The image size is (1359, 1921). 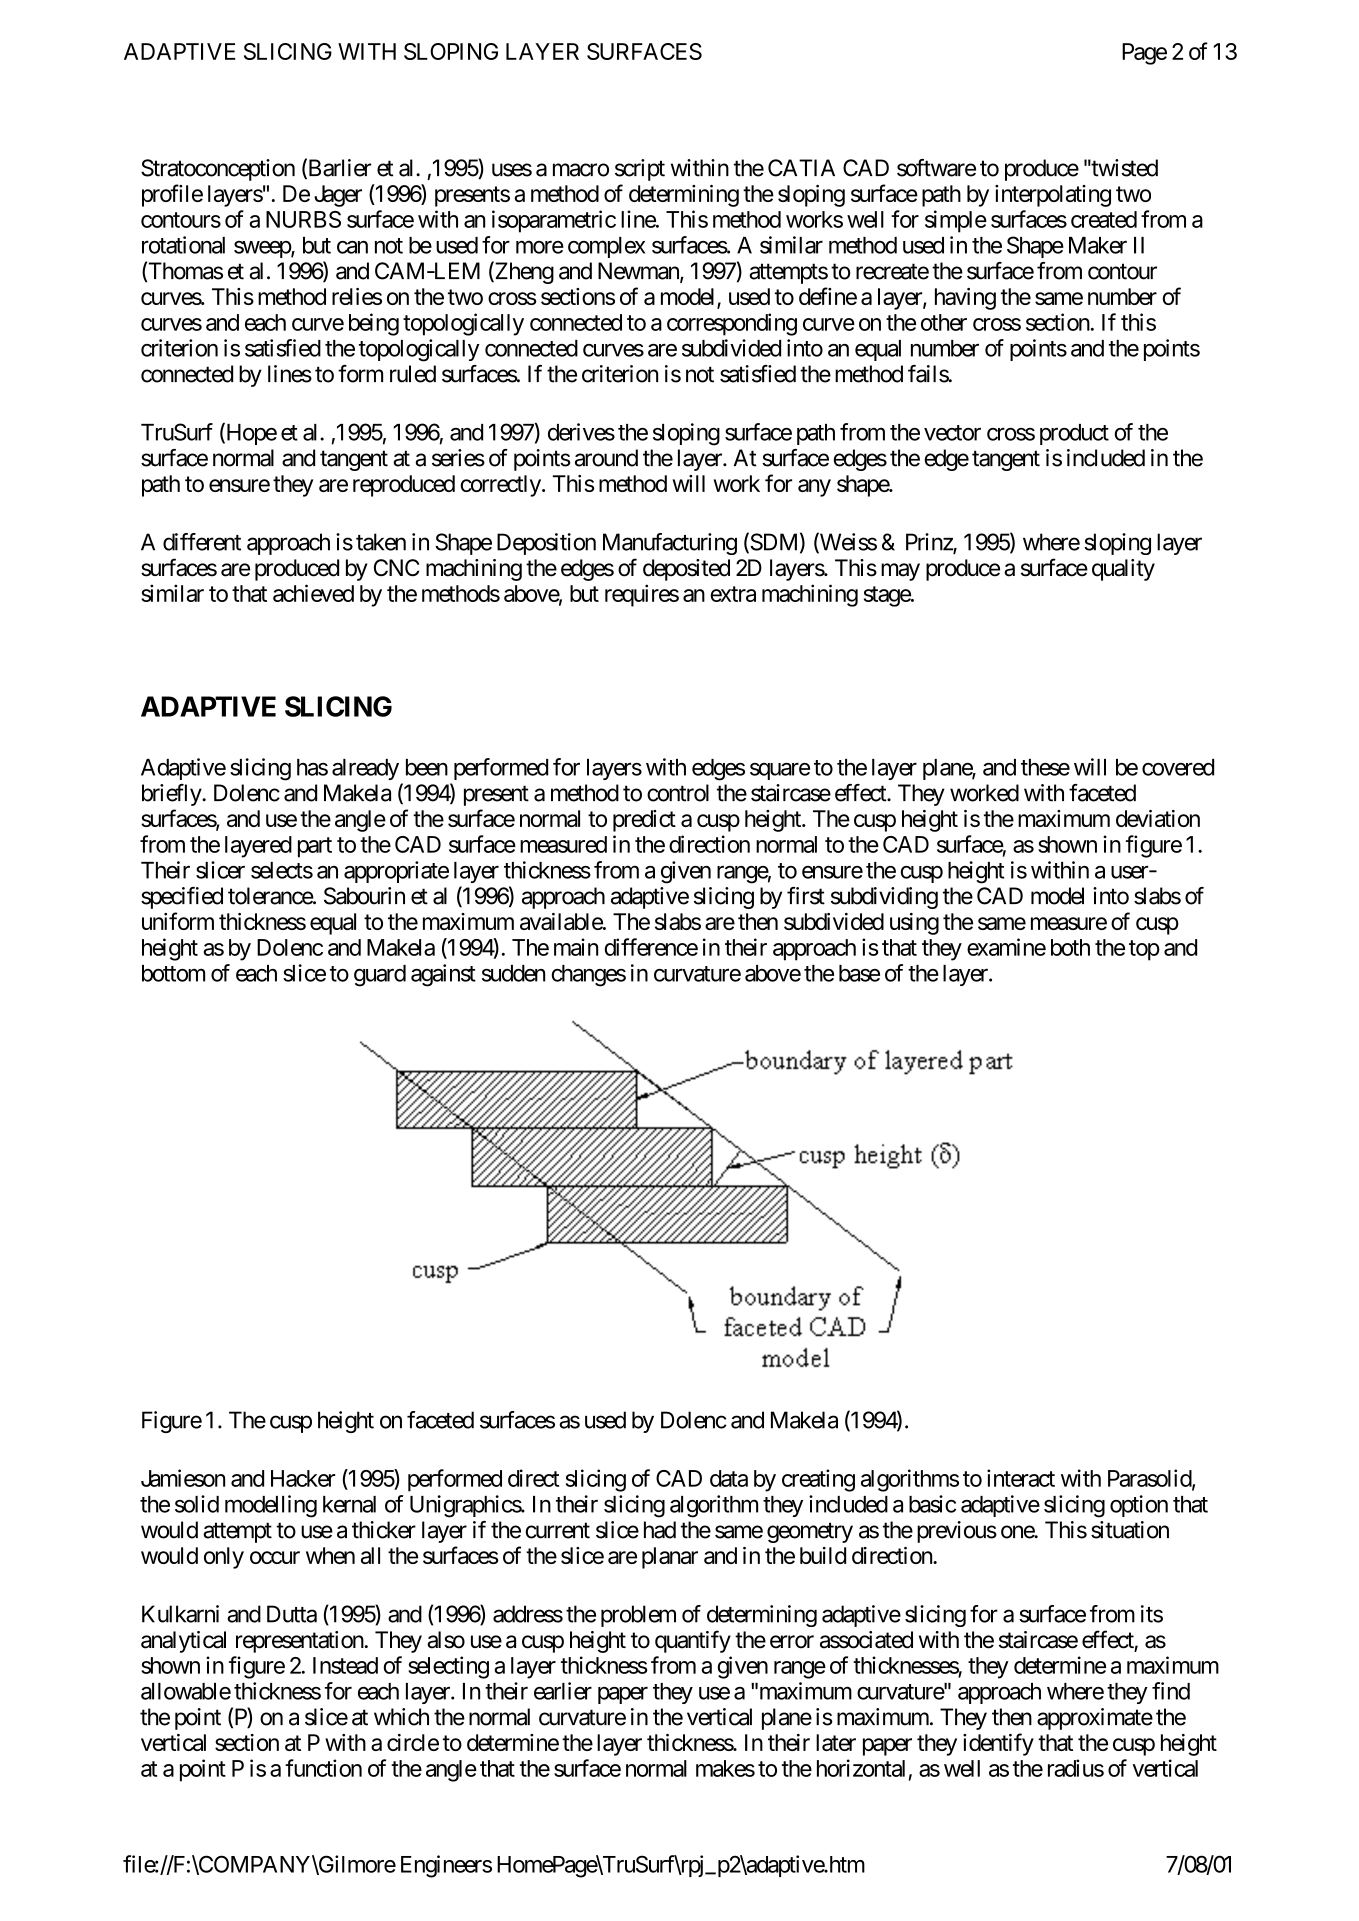 What do you see at coordinates (338, 196) in the image?
I see `Jager` at bounding box center [338, 196].
